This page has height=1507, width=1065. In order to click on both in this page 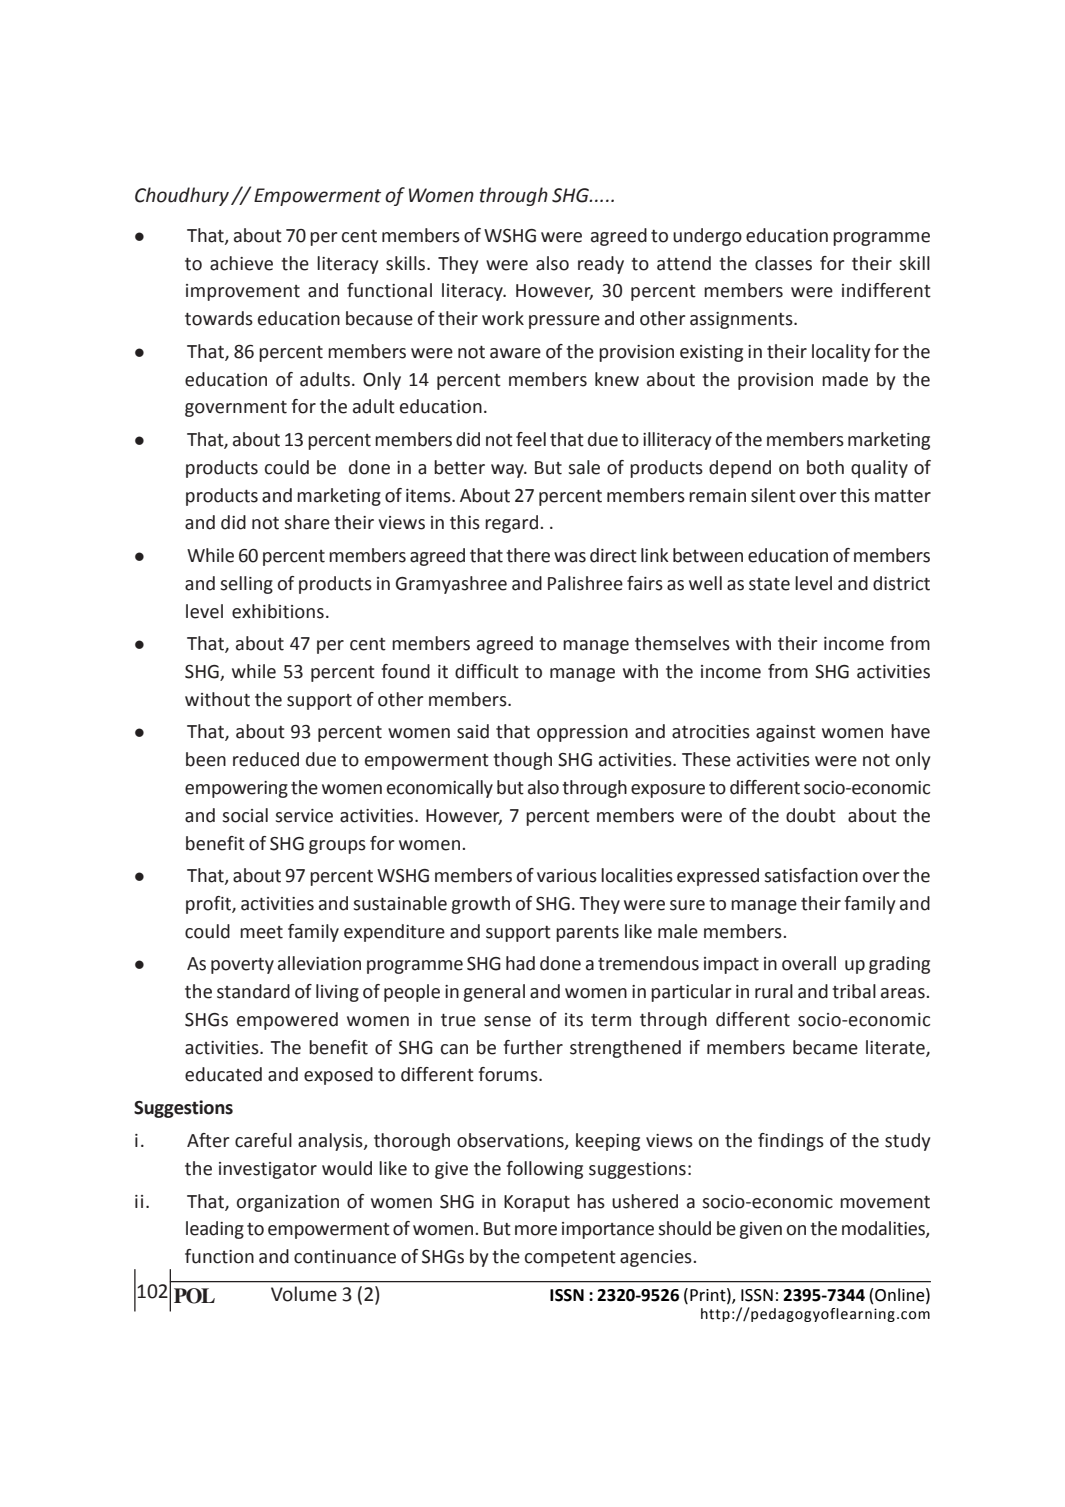, I will do `click(825, 467)`.
